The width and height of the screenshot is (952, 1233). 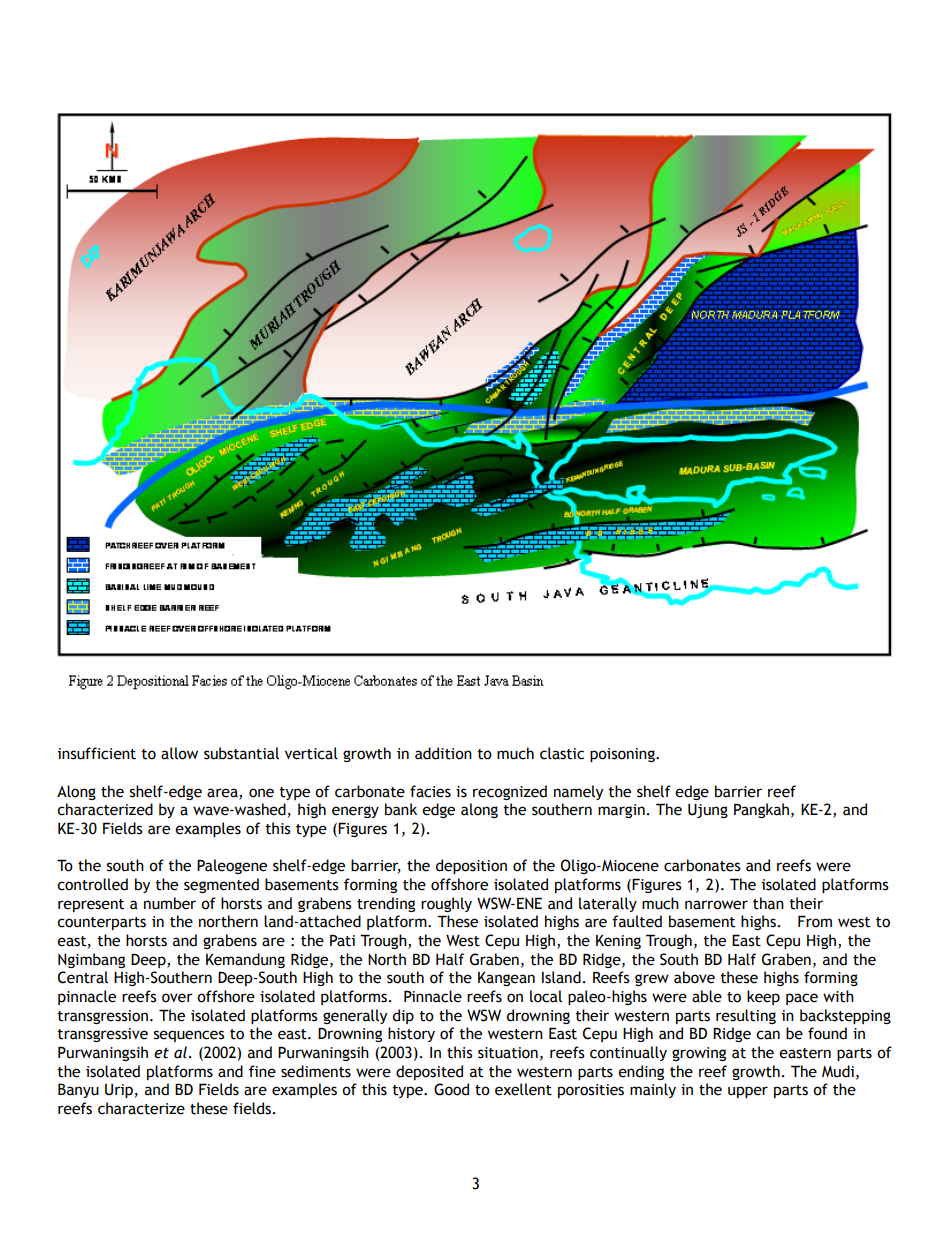 What do you see at coordinates (179, 753) in the screenshot?
I see `allow` at bounding box center [179, 753].
